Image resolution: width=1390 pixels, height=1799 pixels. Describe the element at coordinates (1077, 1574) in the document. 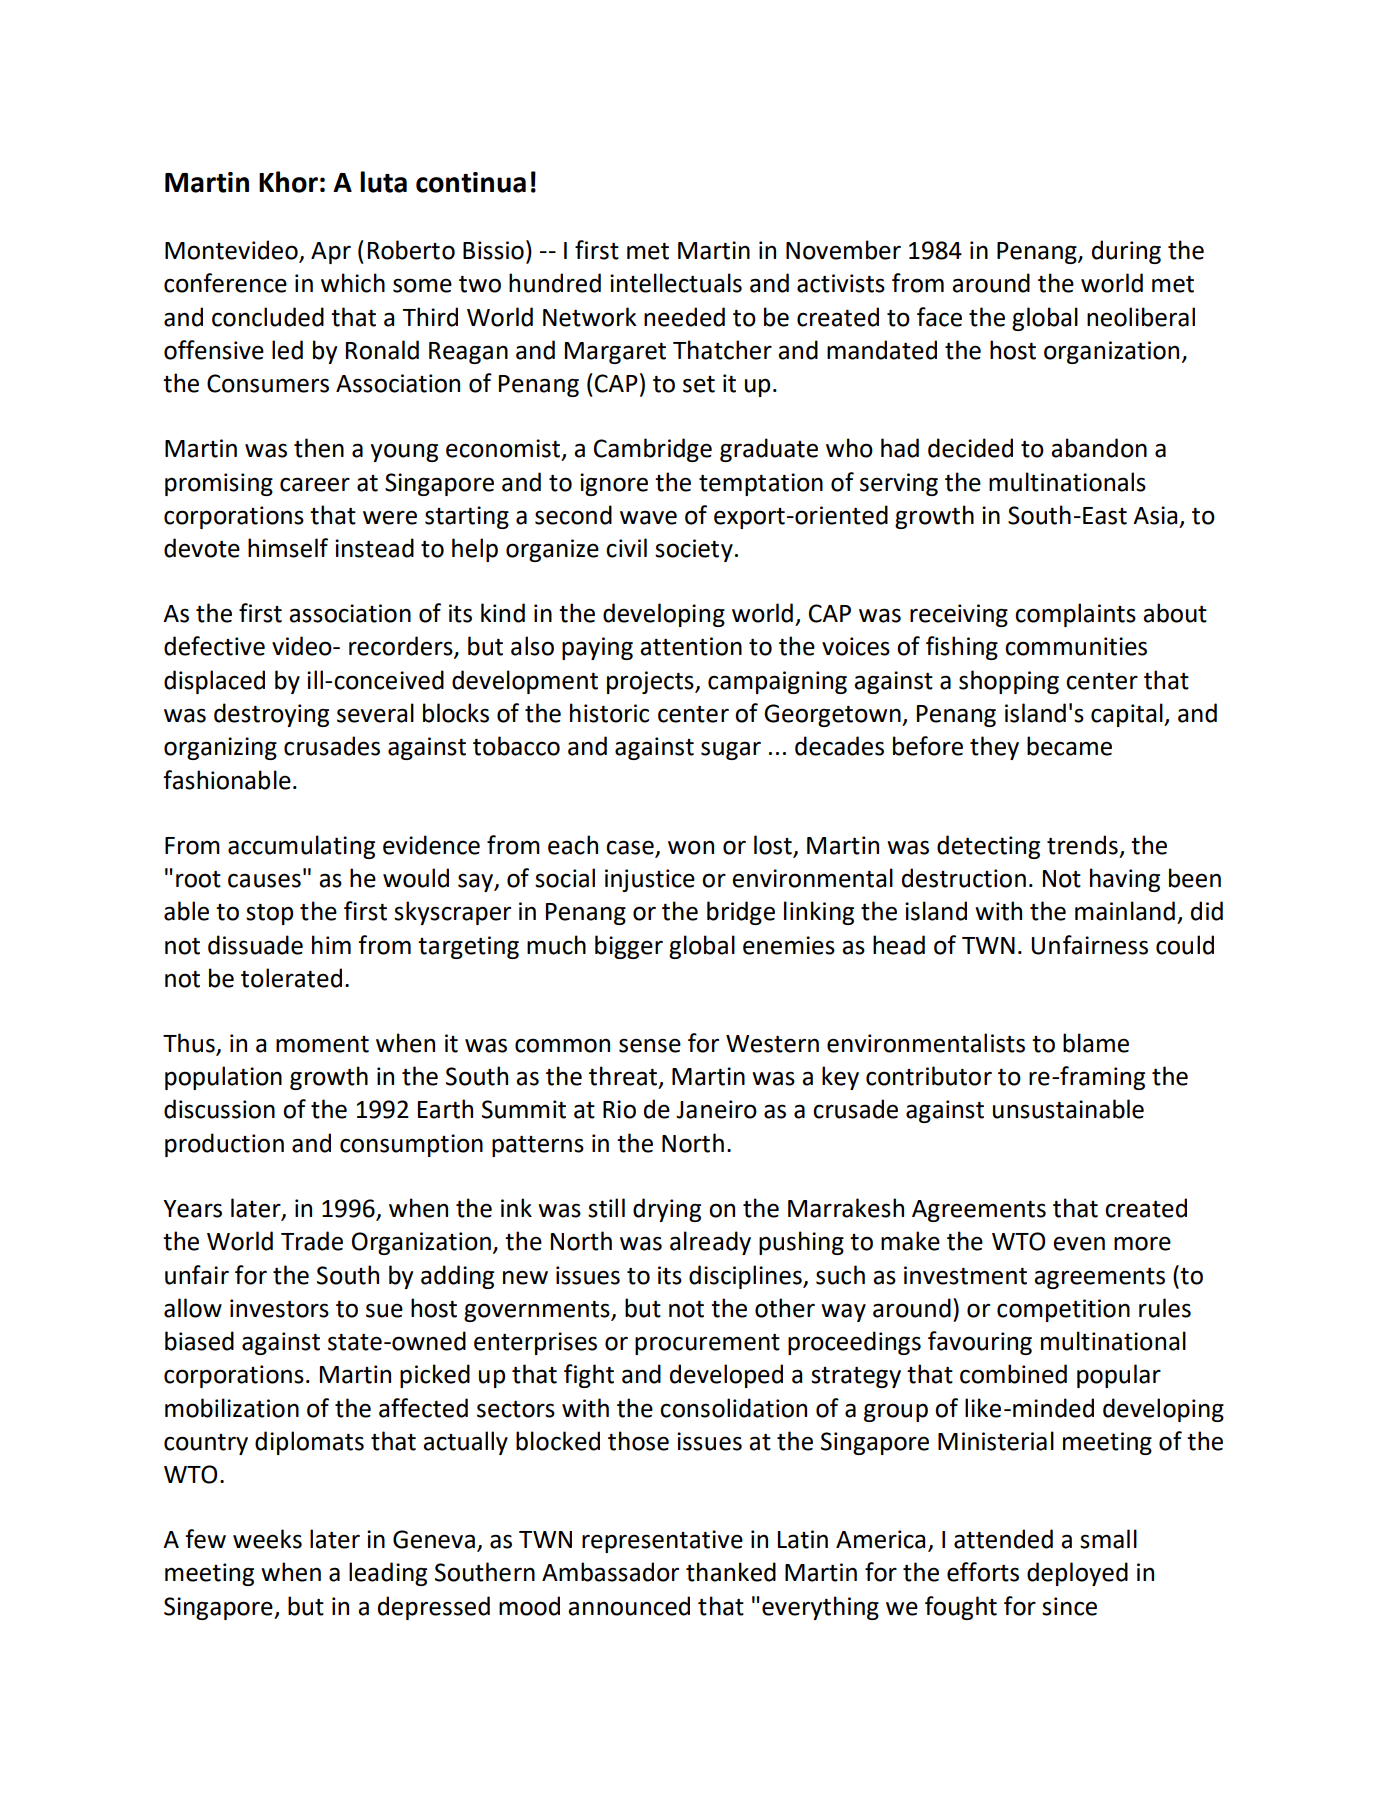

I see `deployed` at that location.
